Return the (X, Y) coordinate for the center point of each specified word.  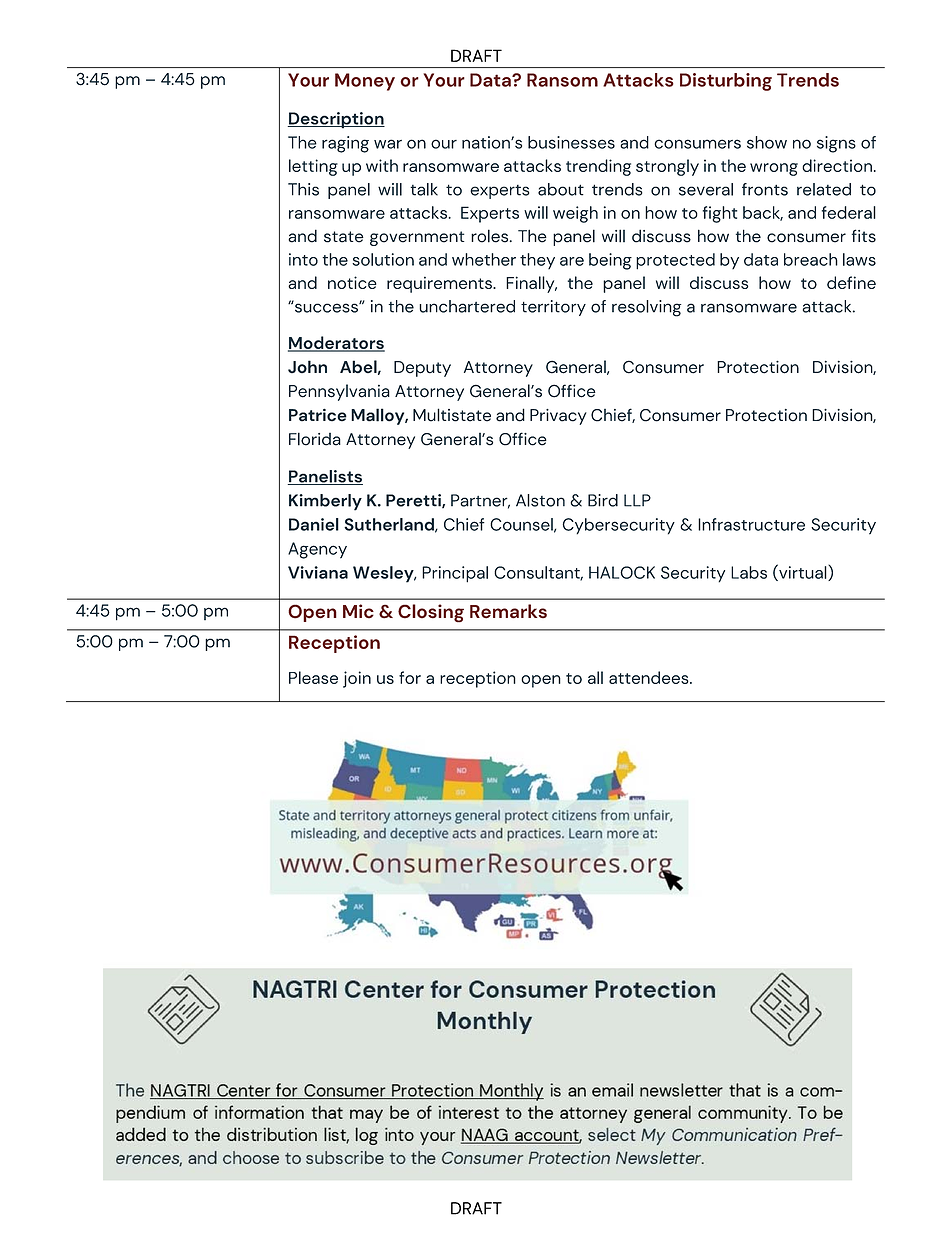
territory (553, 308)
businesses (571, 142)
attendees (650, 677)
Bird (603, 500)
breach (811, 259)
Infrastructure (751, 524)
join (357, 679)
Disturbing (726, 82)
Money (365, 82)
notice (352, 282)
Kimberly (325, 502)
